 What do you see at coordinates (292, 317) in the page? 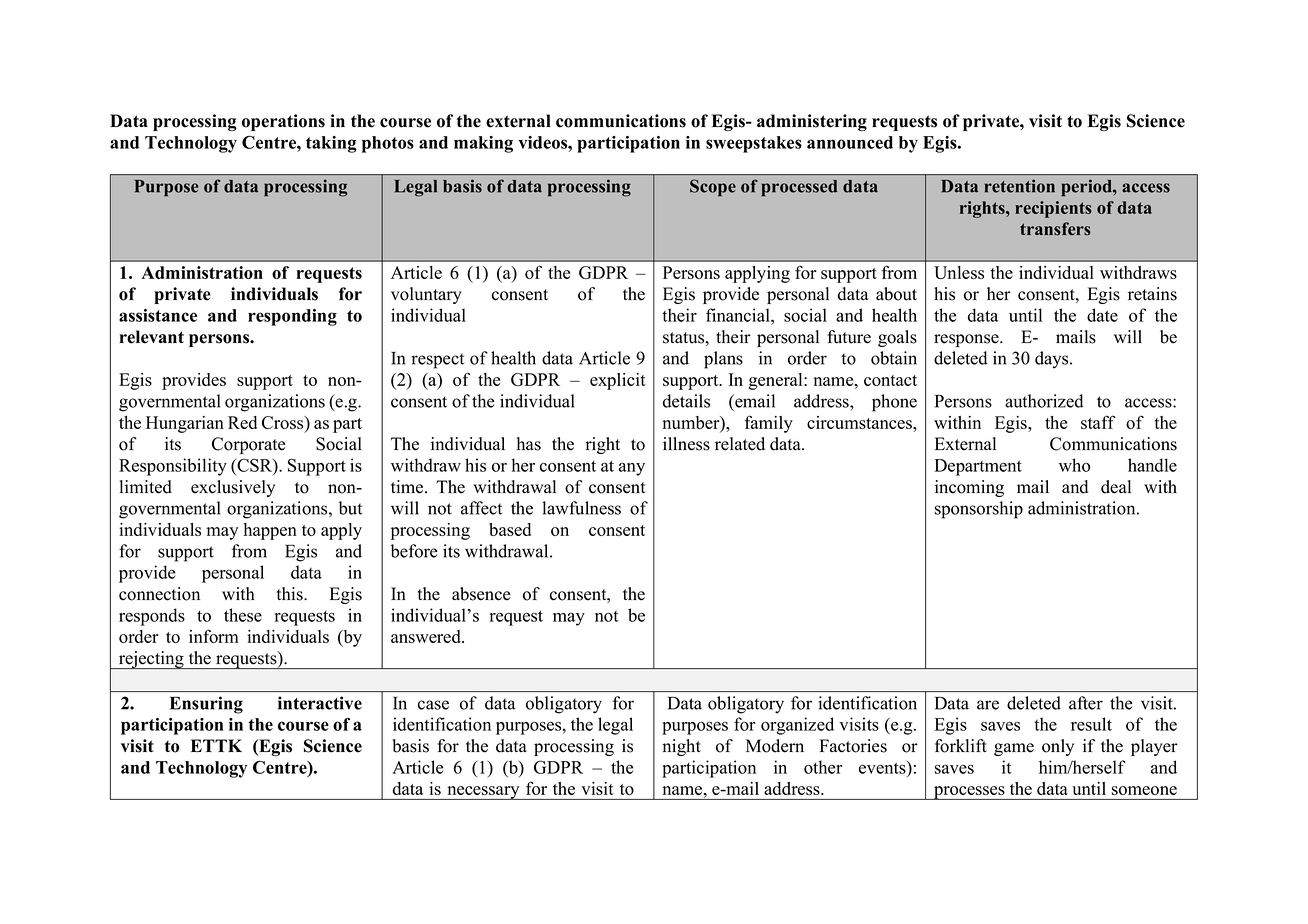
I see `responding` at bounding box center [292, 317].
